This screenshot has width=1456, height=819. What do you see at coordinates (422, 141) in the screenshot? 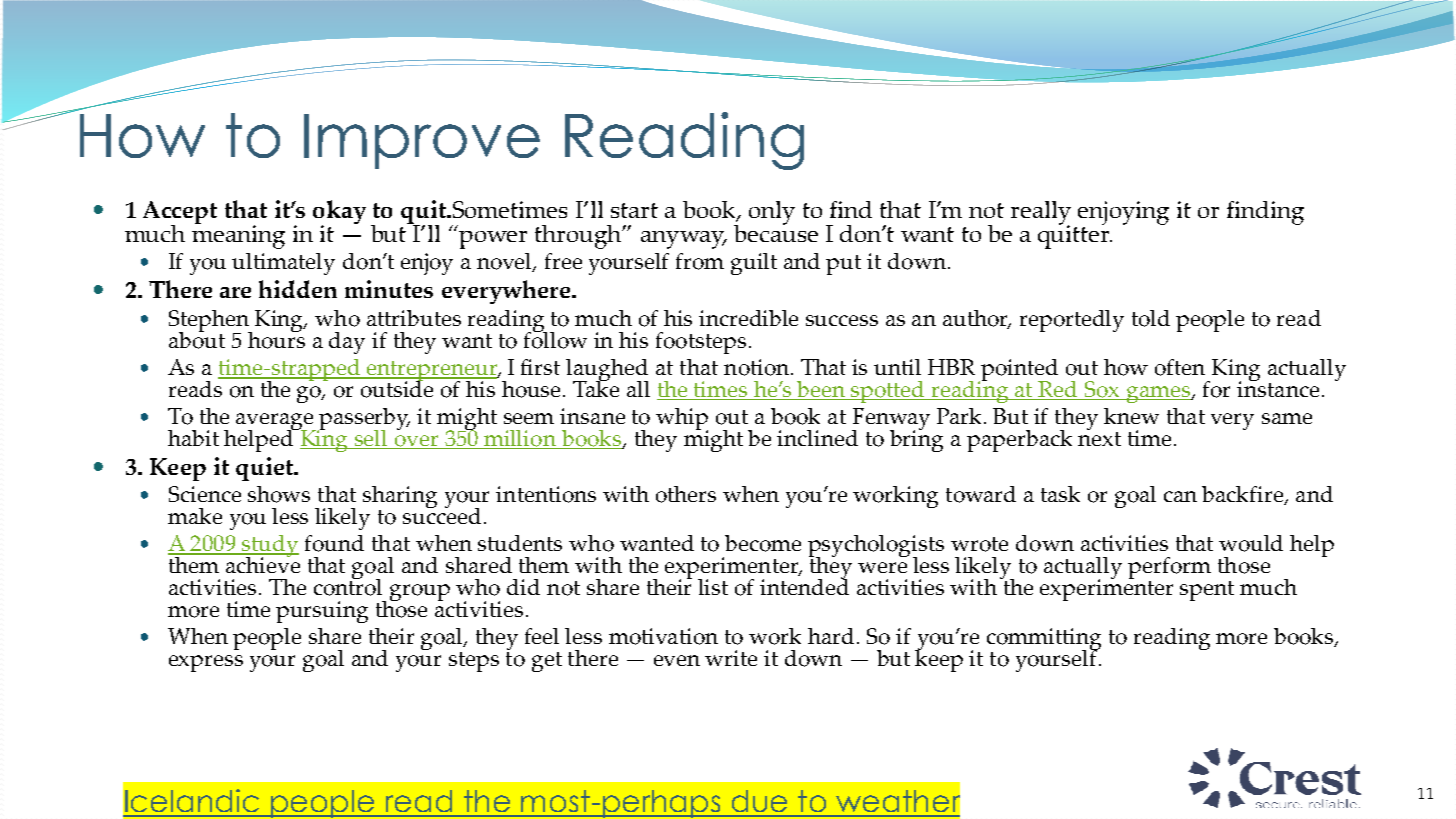
I see `Improve` at bounding box center [422, 141].
